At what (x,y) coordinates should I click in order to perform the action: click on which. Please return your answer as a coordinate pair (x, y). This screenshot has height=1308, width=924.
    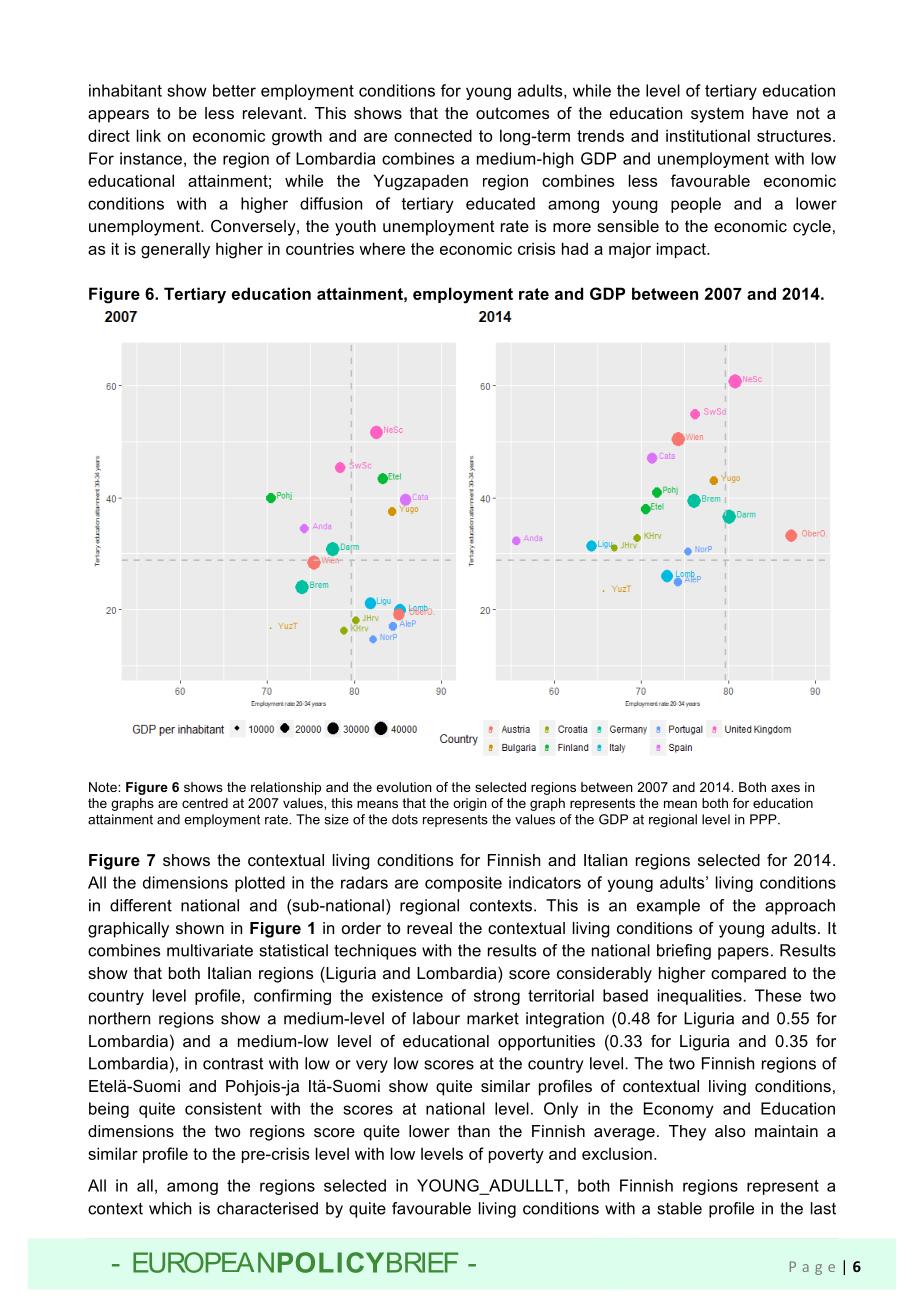
    Looking at the image, I should click on (170, 1208).
